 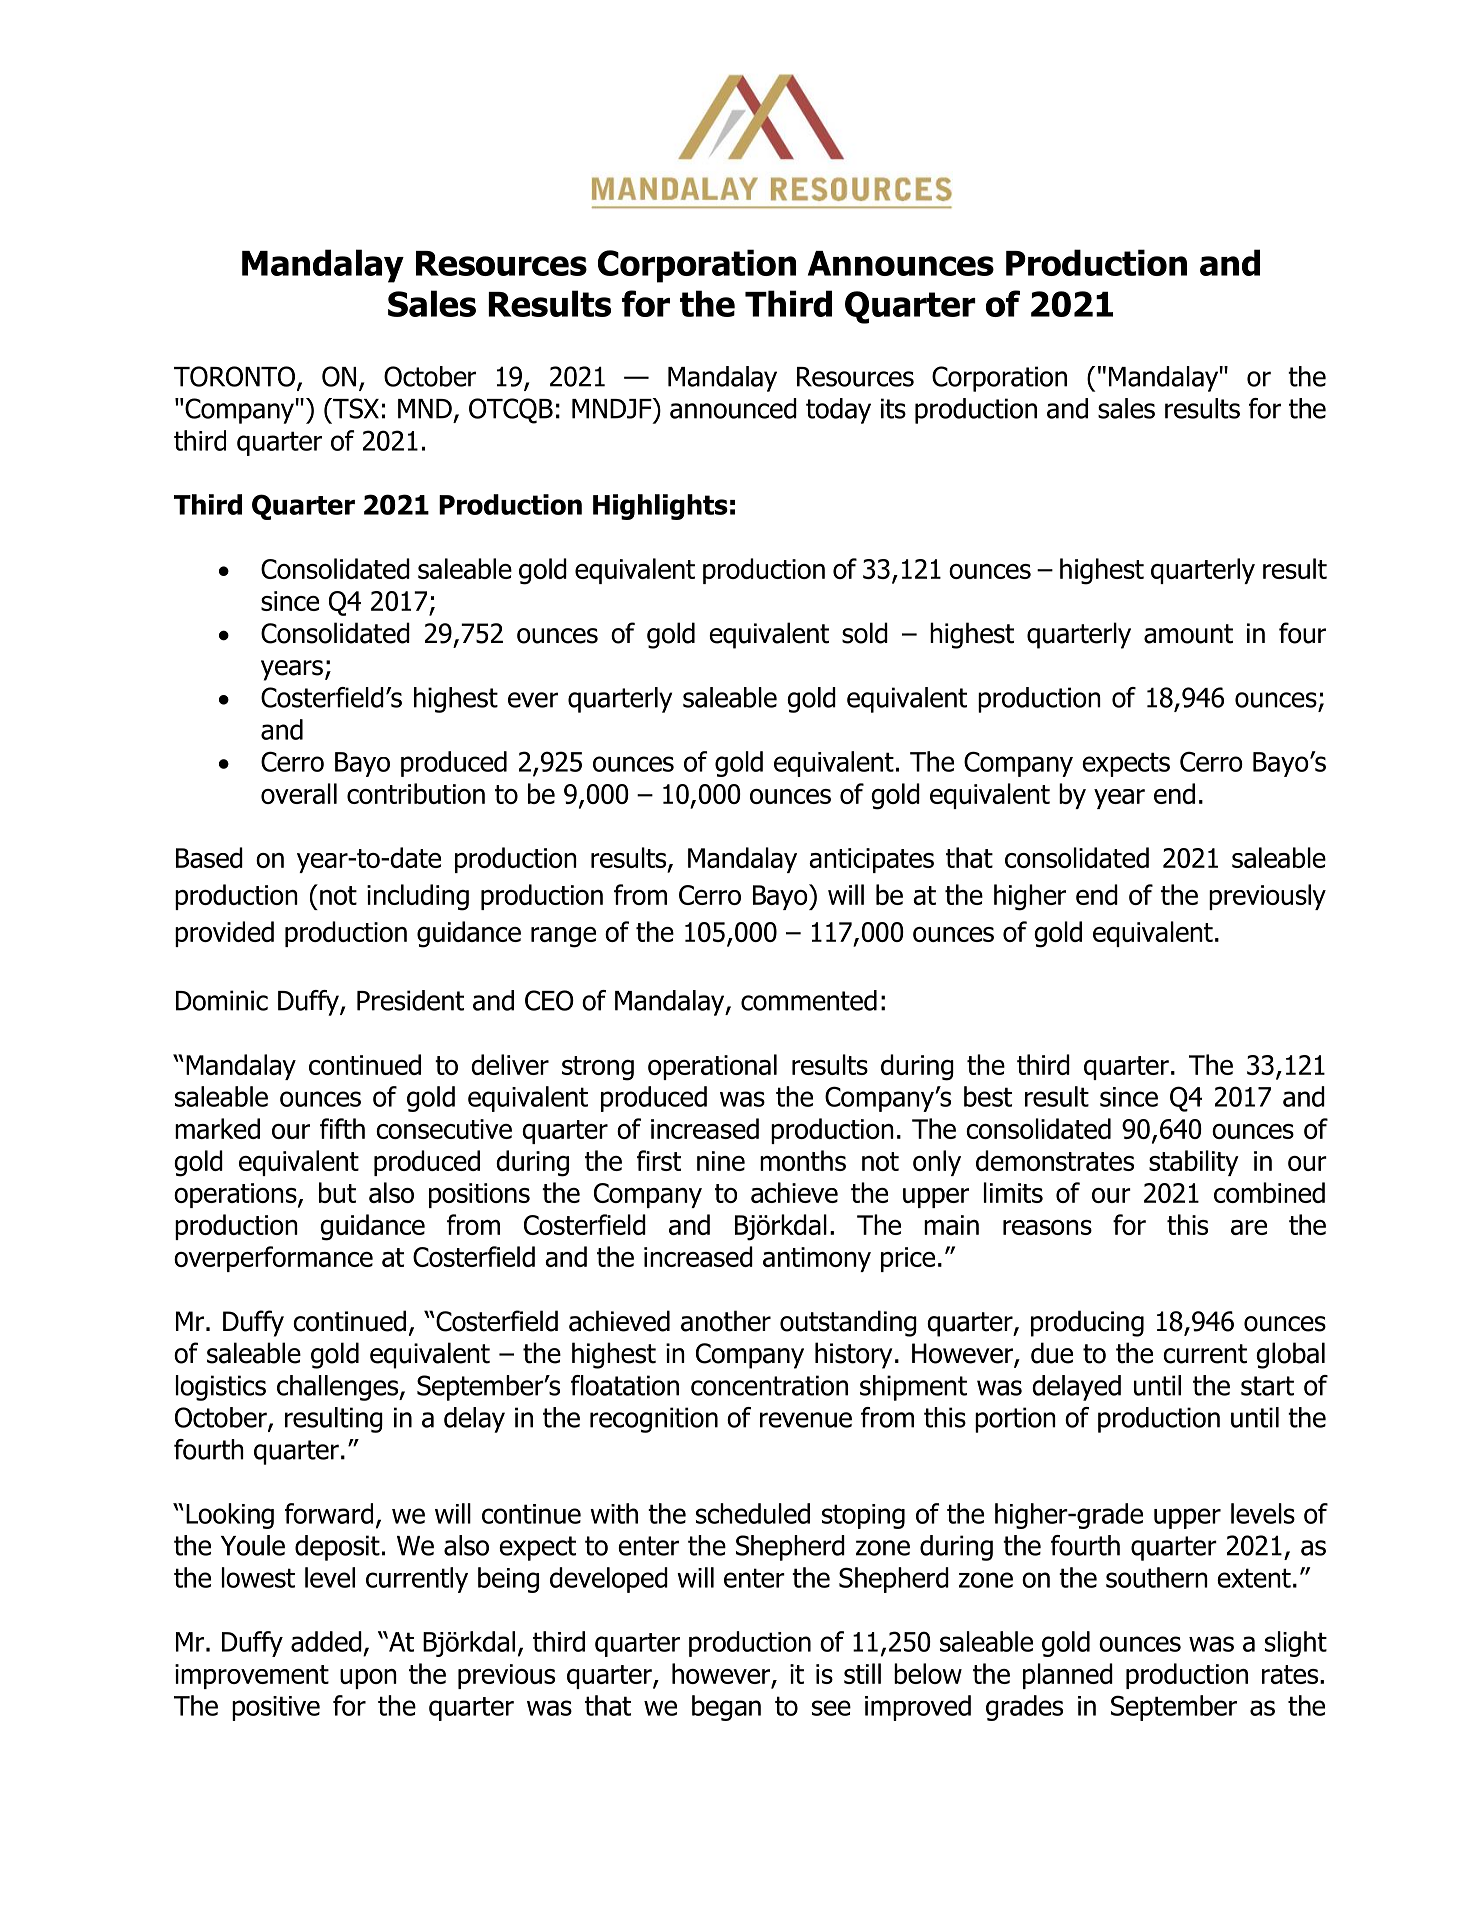 What do you see at coordinates (1068, 1676) in the screenshot?
I see `planned` at bounding box center [1068, 1676].
